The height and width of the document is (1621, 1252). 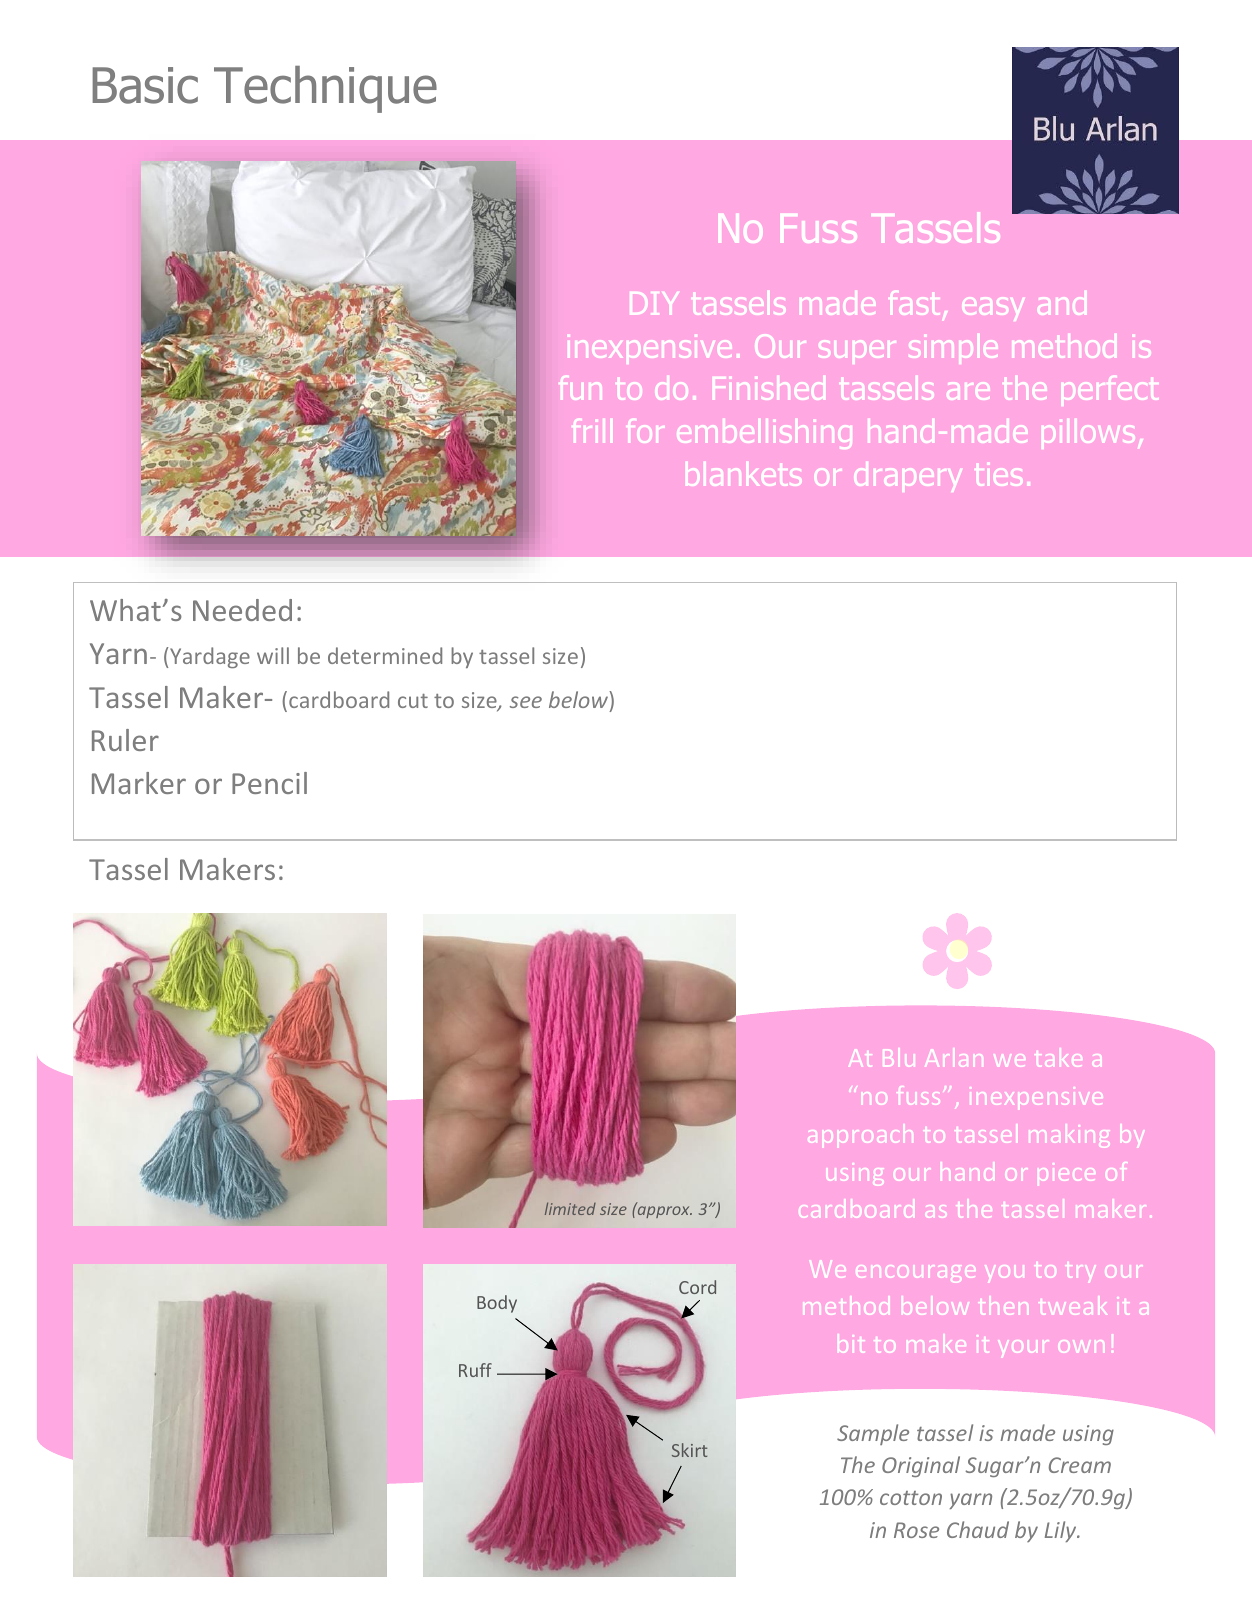 I want to click on Original, so click(x=921, y=1466).
